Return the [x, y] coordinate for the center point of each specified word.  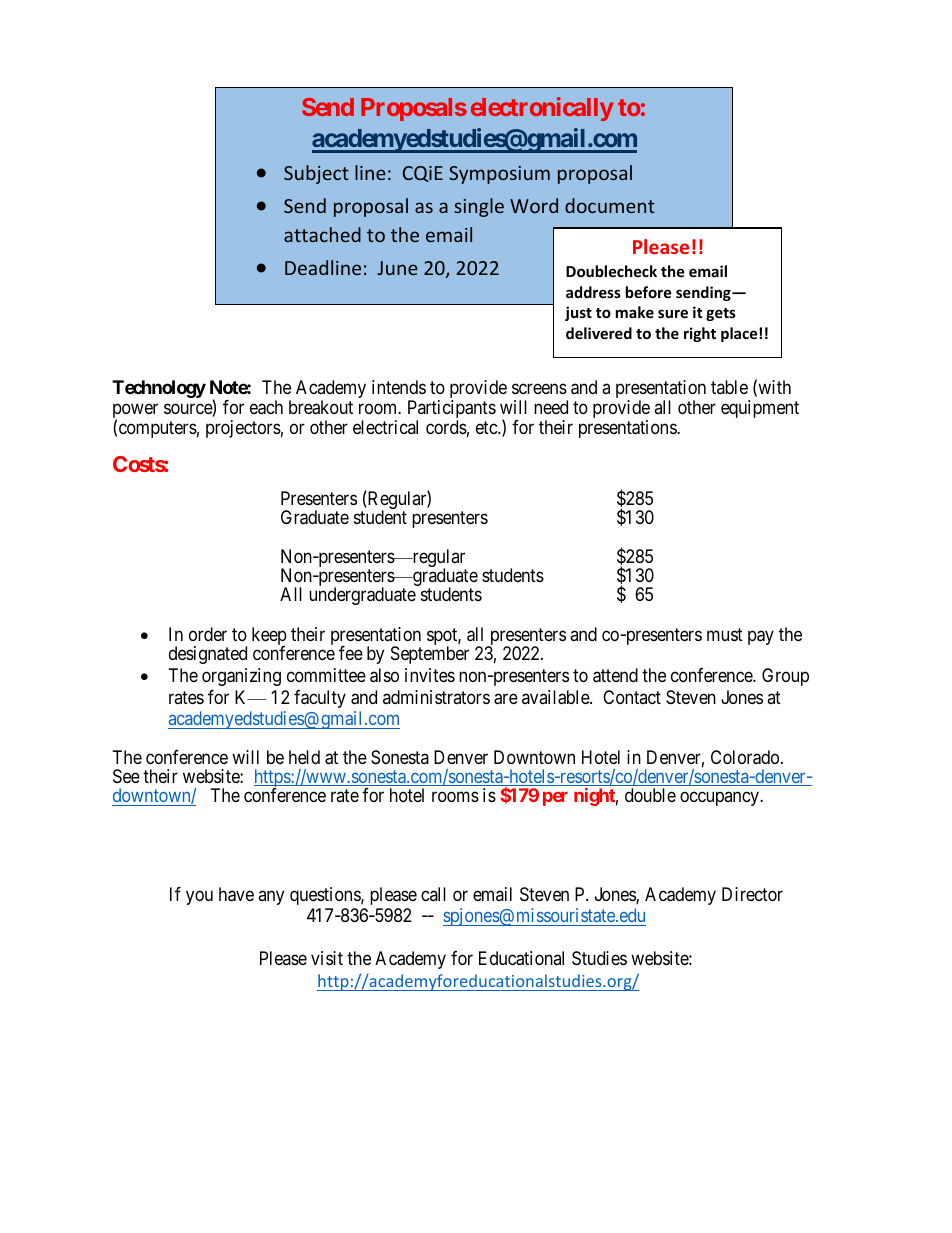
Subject [316, 174]
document [610, 205]
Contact [632, 697]
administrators [436, 697]
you [199, 897]
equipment [760, 409]
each [266, 407]
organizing [241, 677]
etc [487, 427]
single [479, 207]
